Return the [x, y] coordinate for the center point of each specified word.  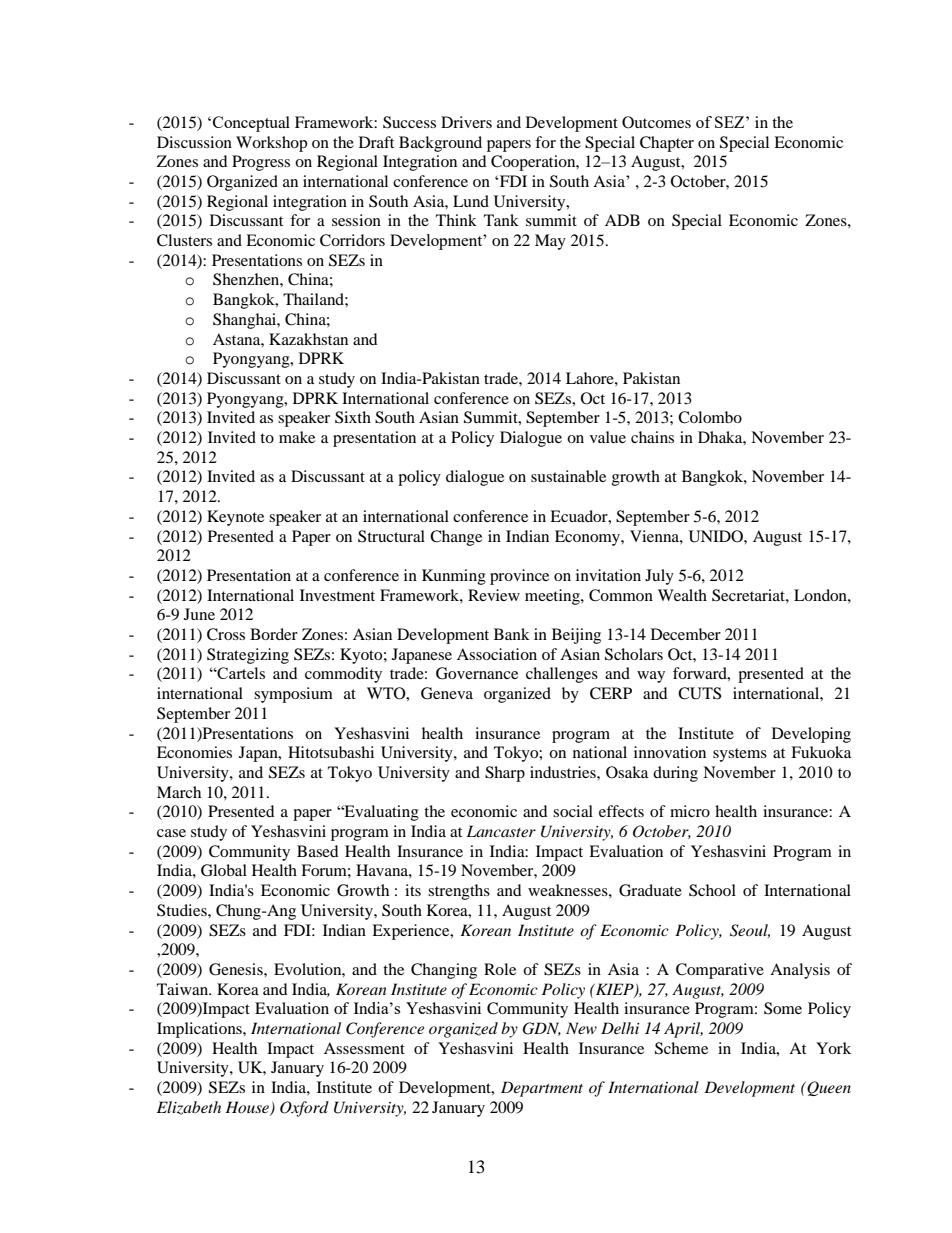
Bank [512, 634]
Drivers [466, 122]
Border [274, 634]
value [608, 437]
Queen [828, 1088]
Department [542, 1089]
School [712, 890]
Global [224, 870]
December [686, 634]
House [248, 1108]
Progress [261, 163]
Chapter [667, 144]
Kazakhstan [308, 339]
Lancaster [501, 831]
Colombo [710, 417]
